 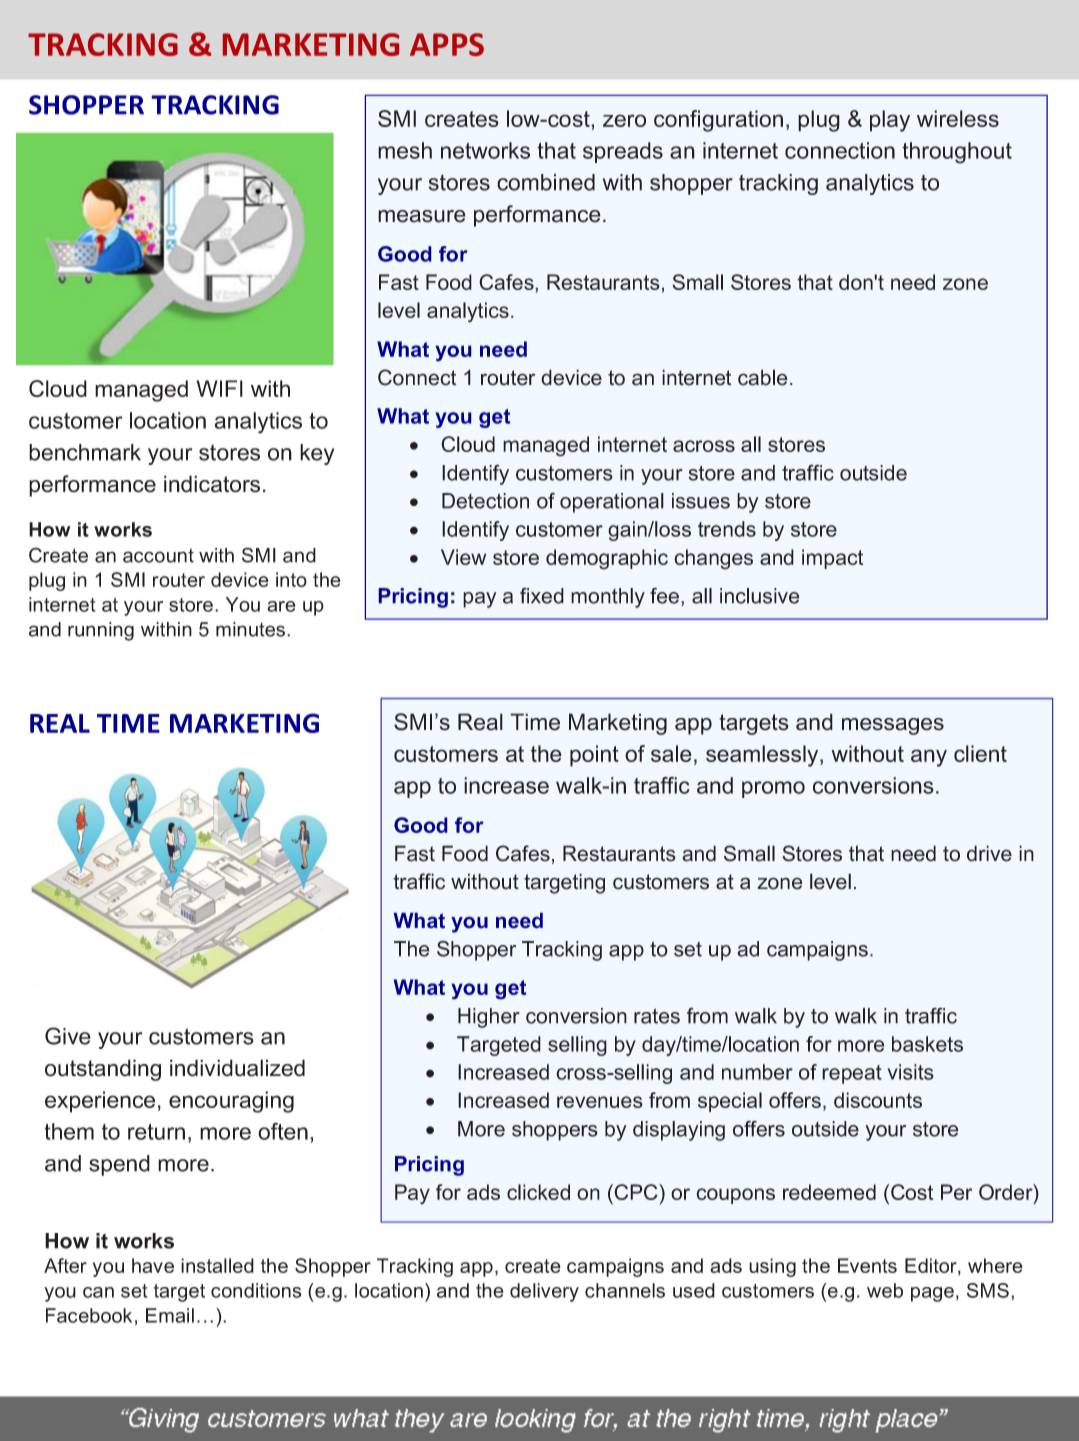 I want to click on APPS, so click(x=447, y=44).
